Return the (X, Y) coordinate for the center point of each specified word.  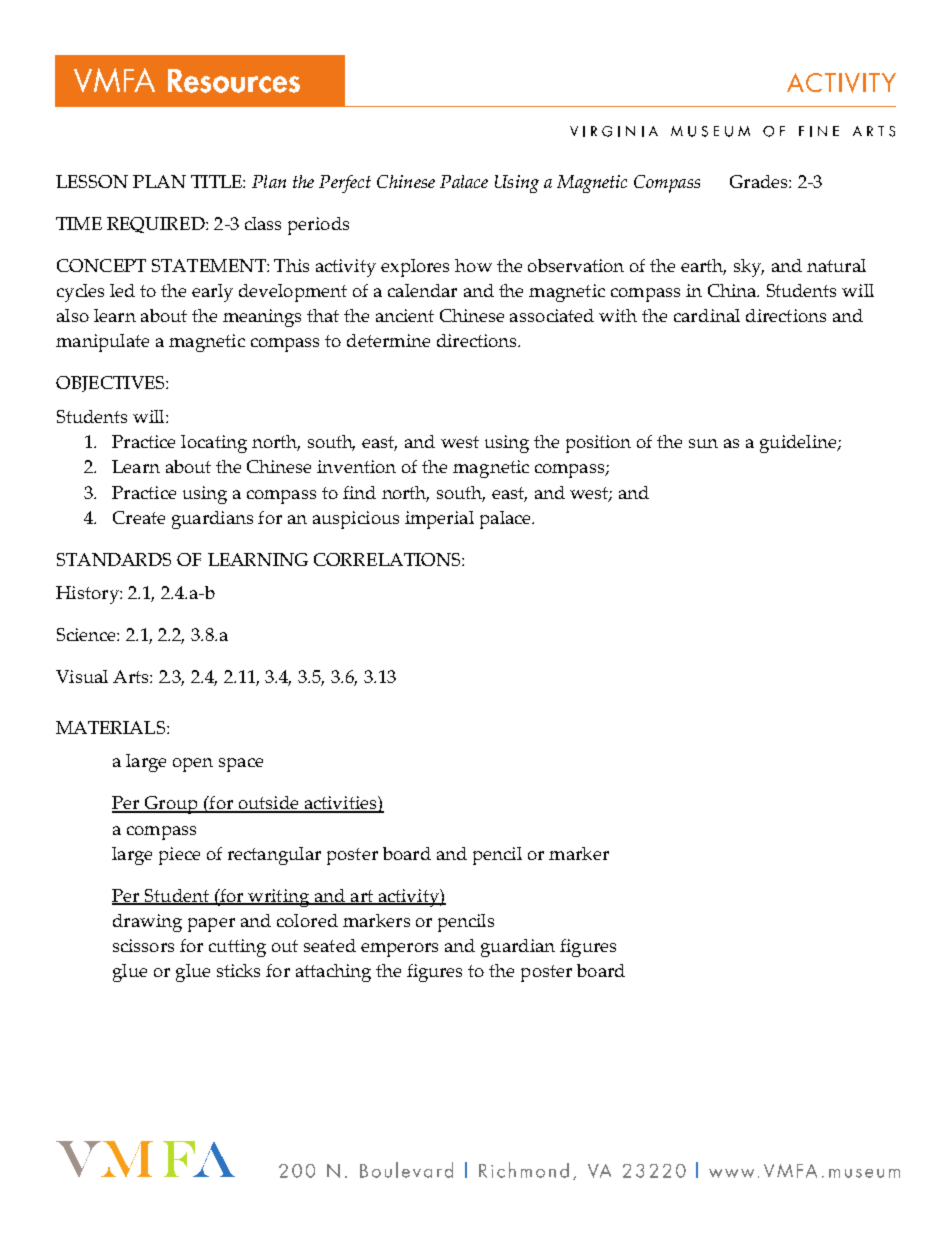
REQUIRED (157, 225)
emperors (399, 950)
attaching (333, 973)
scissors (143, 945)
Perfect (345, 184)
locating (214, 444)
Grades (760, 181)
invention (356, 466)
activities (340, 804)
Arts (132, 676)
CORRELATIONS (388, 559)
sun (703, 443)
